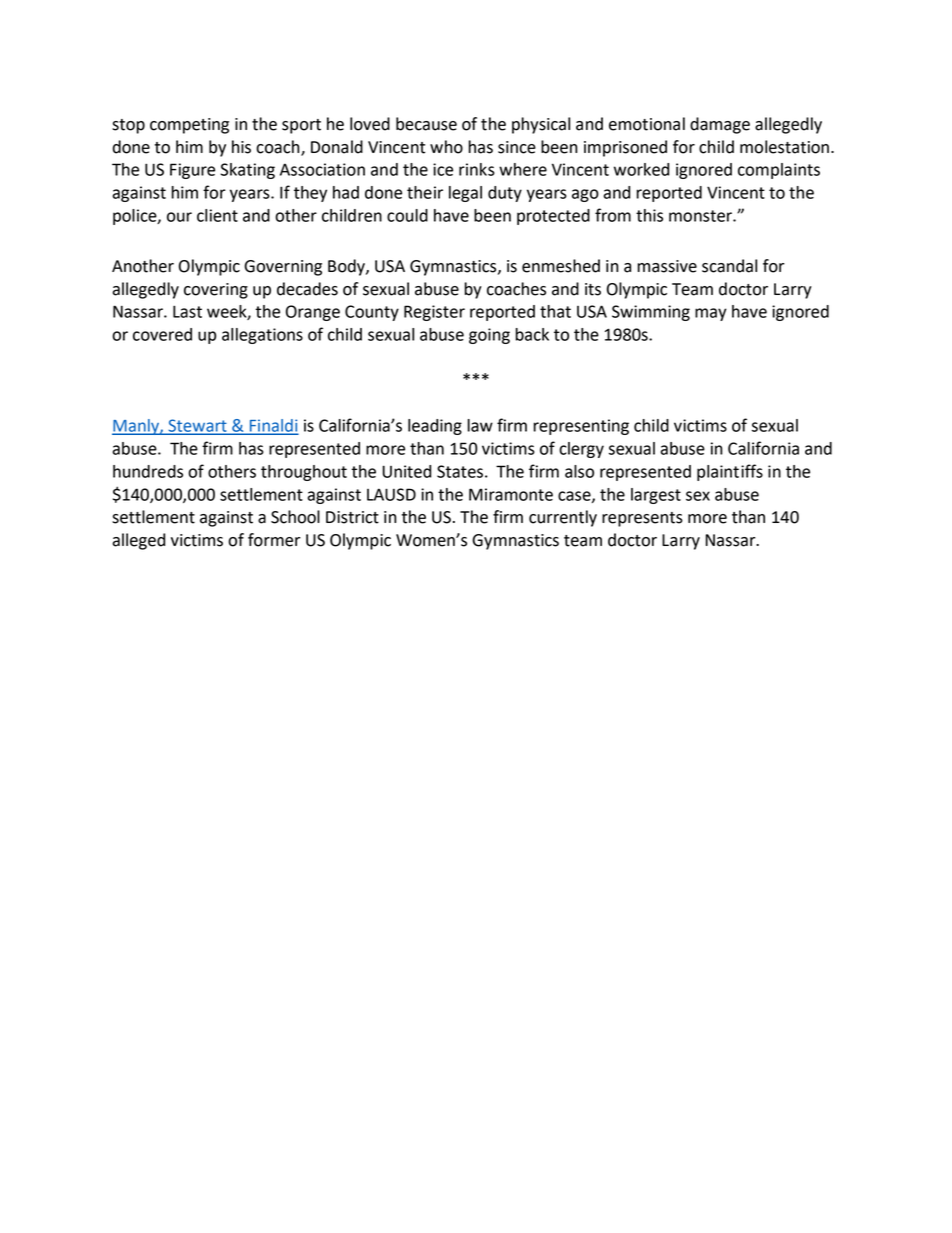  I want to click on representing, so click(581, 427).
